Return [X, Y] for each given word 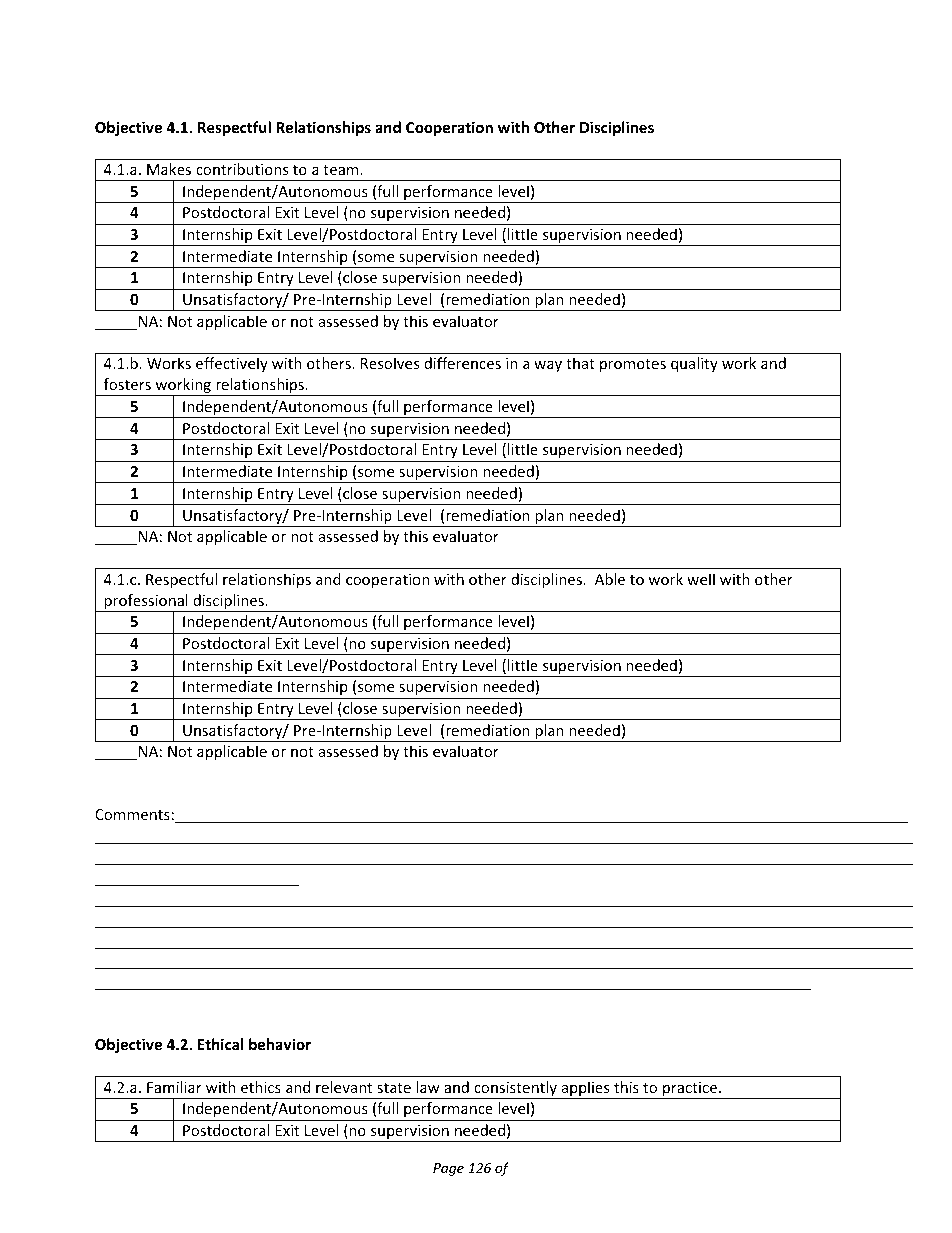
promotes [633, 365]
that [580, 363]
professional [146, 603]
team [341, 170]
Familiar [174, 1087]
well [701, 579]
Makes [169, 169]
